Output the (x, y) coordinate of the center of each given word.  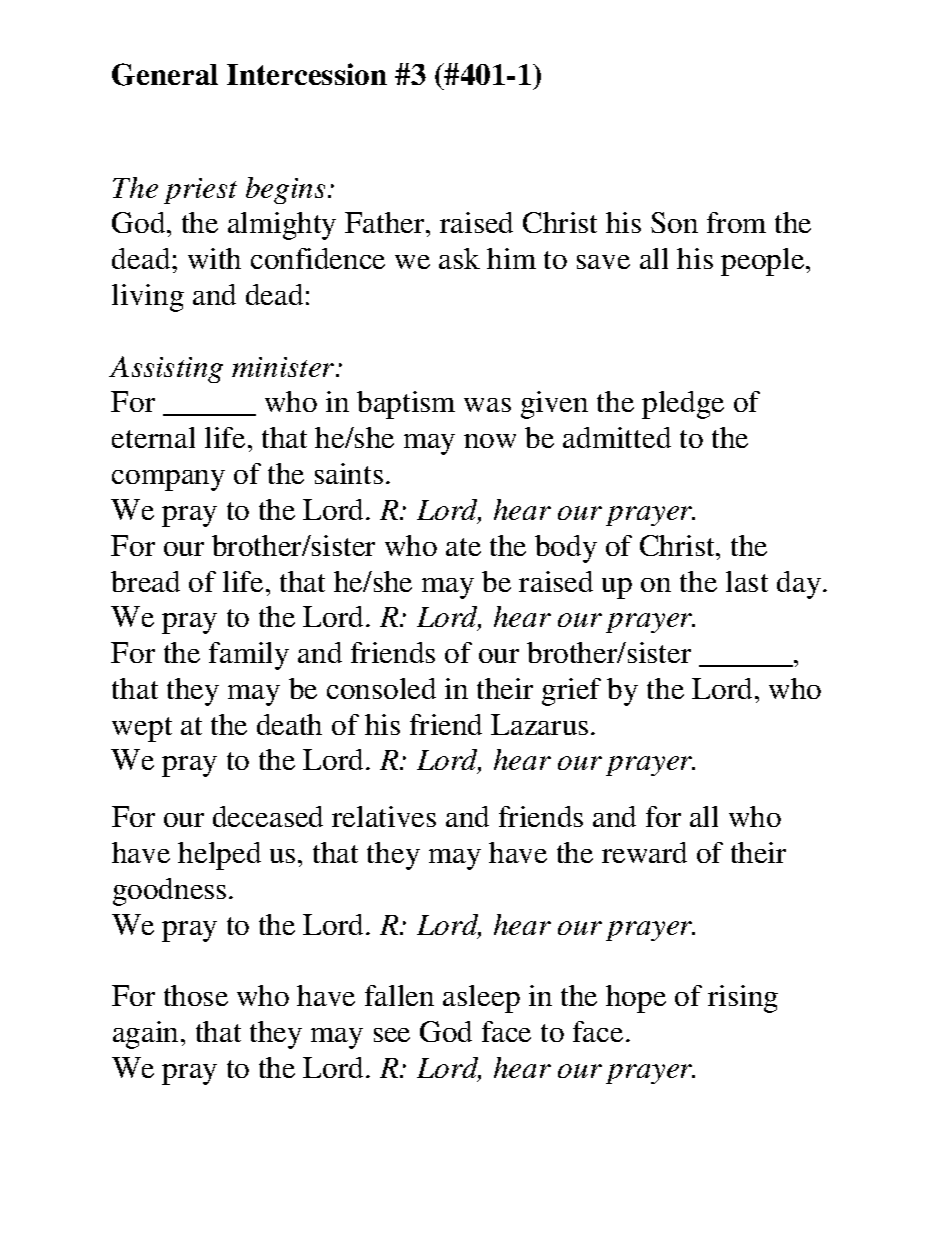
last (747, 581)
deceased (268, 816)
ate (463, 547)
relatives (384, 816)
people (764, 262)
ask (459, 258)
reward (644, 852)
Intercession (307, 74)
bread (145, 581)
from (736, 222)
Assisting (166, 369)
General (165, 74)
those (196, 995)
